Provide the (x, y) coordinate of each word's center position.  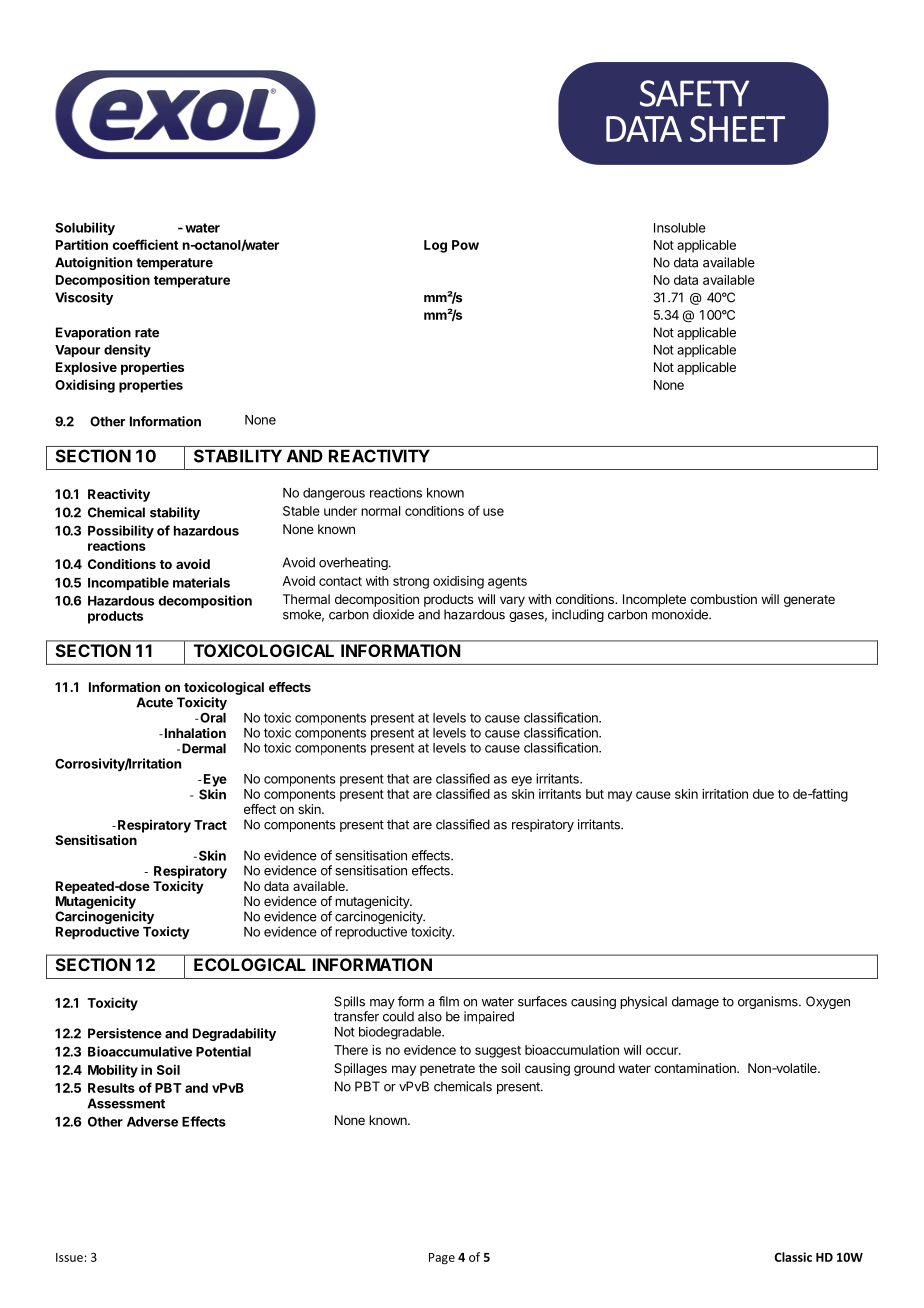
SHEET (737, 129)
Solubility (85, 229)
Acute (155, 702)
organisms (769, 1002)
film (449, 1001)
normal (380, 511)
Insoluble (680, 228)
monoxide (681, 614)
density (127, 350)
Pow (465, 245)
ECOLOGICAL (249, 964)
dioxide (393, 614)
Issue (69, 1257)
